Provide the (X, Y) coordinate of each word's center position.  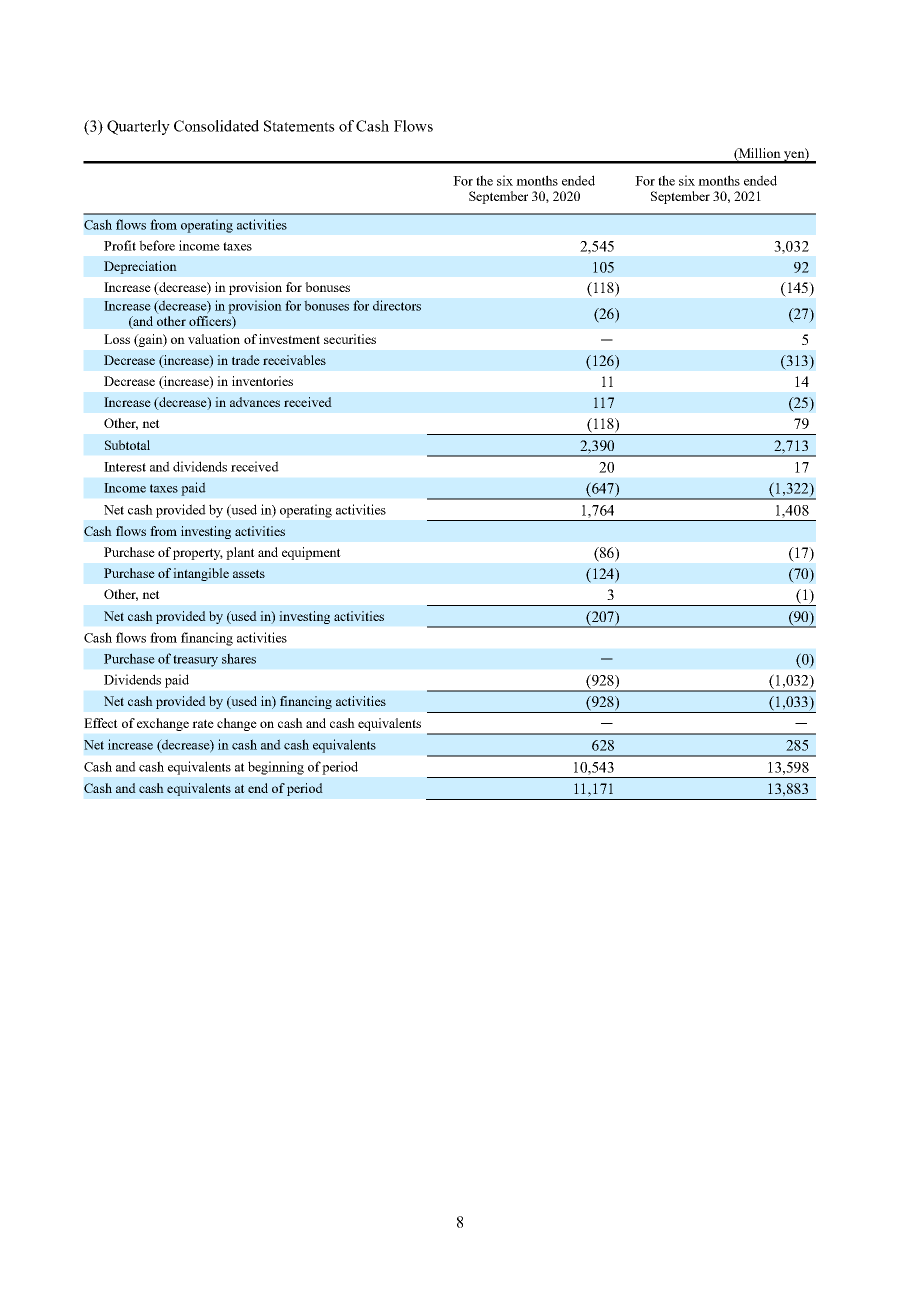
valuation (214, 339)
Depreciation (140, 267)
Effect (101, 723)
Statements (299, 126)
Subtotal (127, 445)
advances (255, 402)
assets (249, 573)
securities (350, 339)
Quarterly (138, 127)
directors (397, 305)
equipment (311, 553)
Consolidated (216, 126)
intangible (201, 574)
